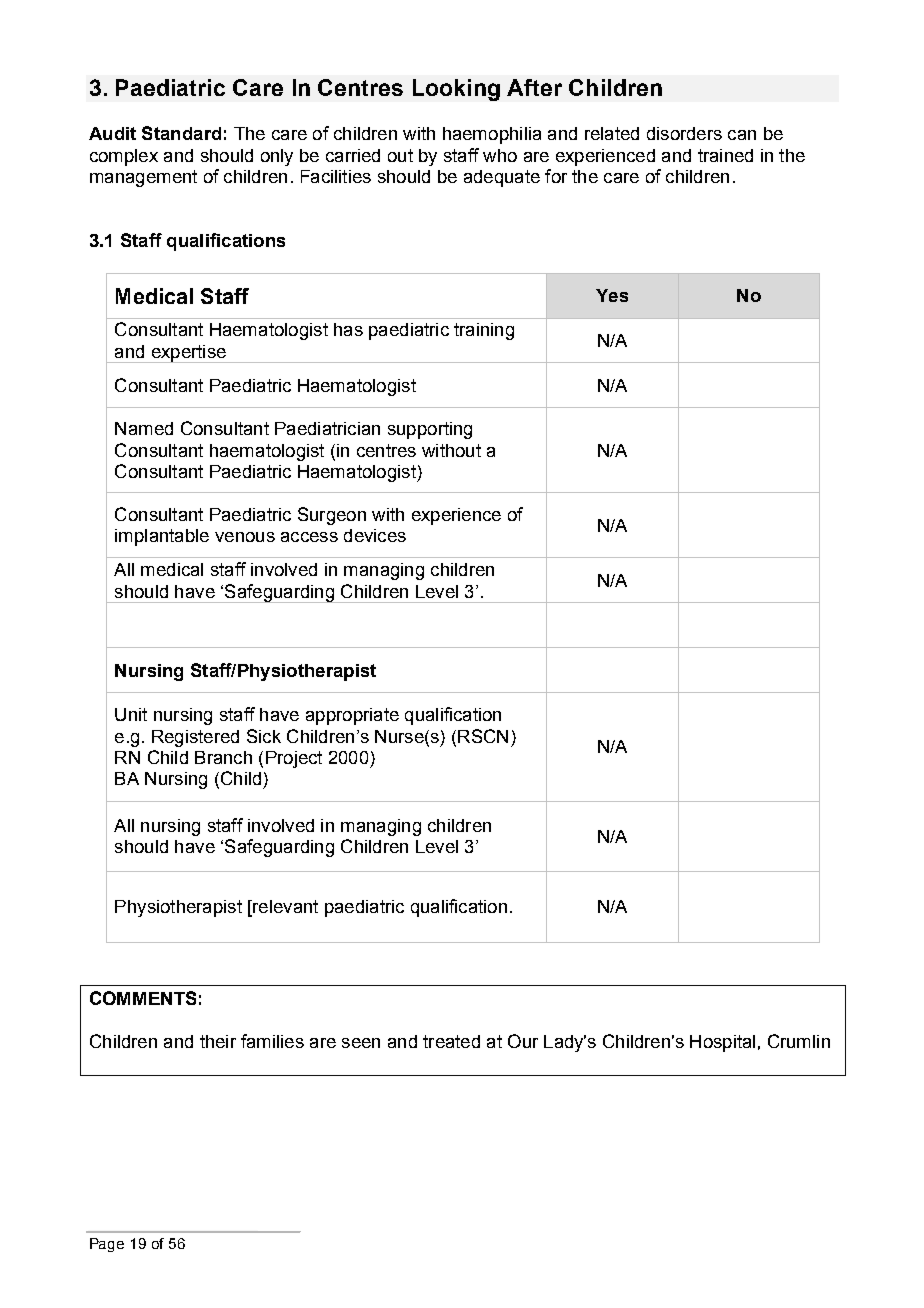 This screenshot has width=924, height=1308. Describe the element at coordinates (181, 133) in the screenshot. I see `Standard` at that location.
